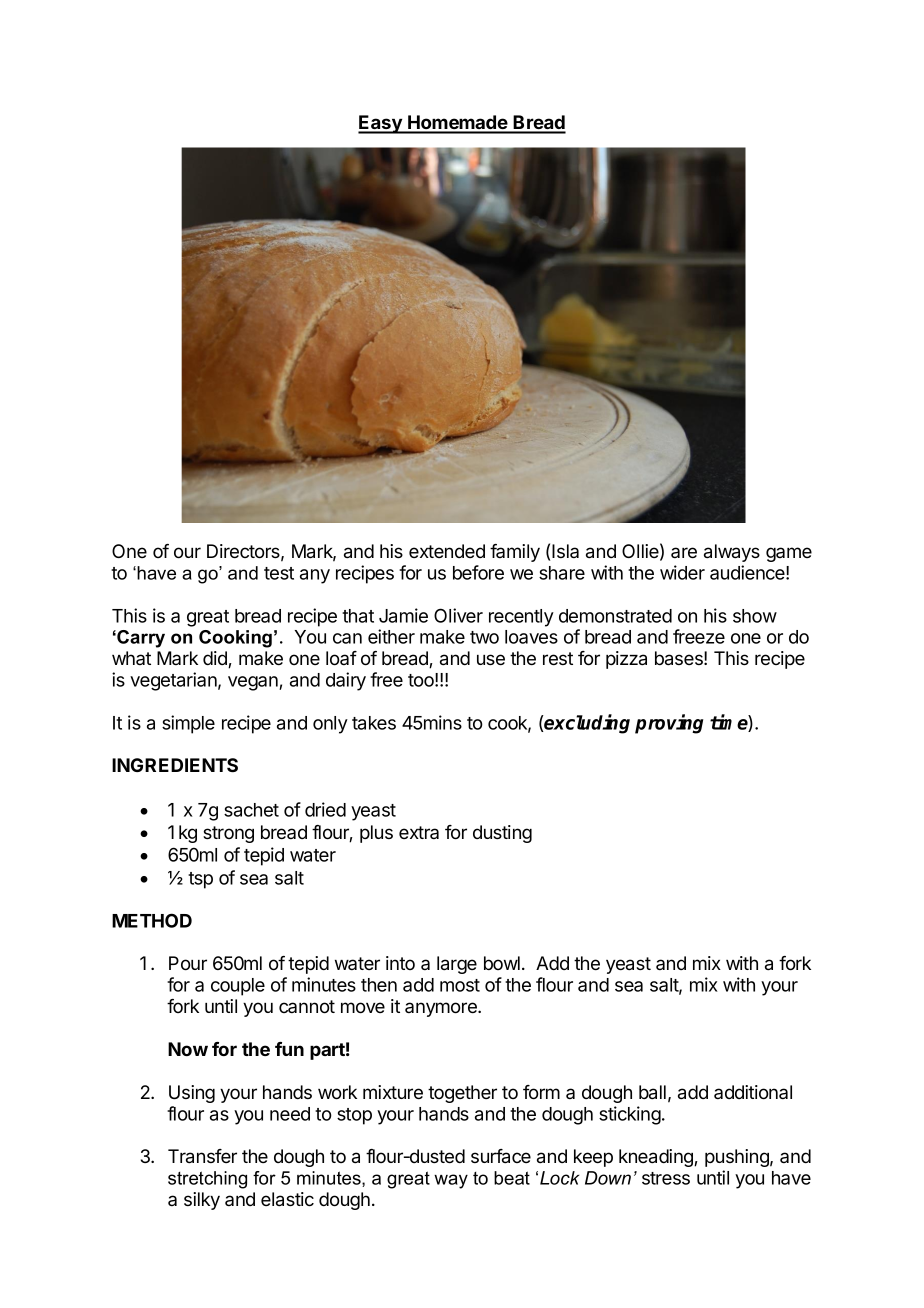  What do you see at coordinates (457, 965) in the page?
I see `large` at bounding box center [457, 965].
